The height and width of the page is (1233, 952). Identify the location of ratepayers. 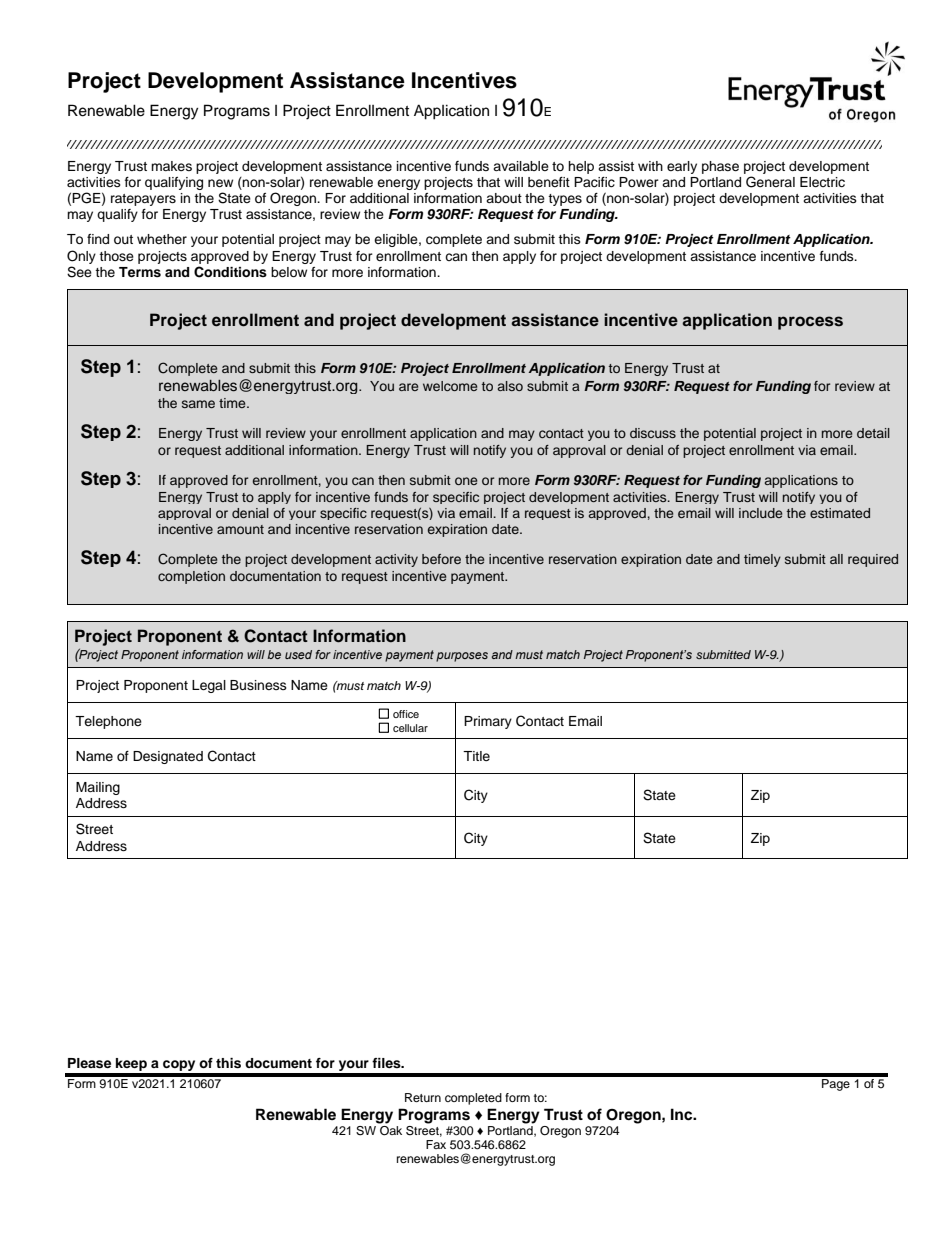
(143, 200).
